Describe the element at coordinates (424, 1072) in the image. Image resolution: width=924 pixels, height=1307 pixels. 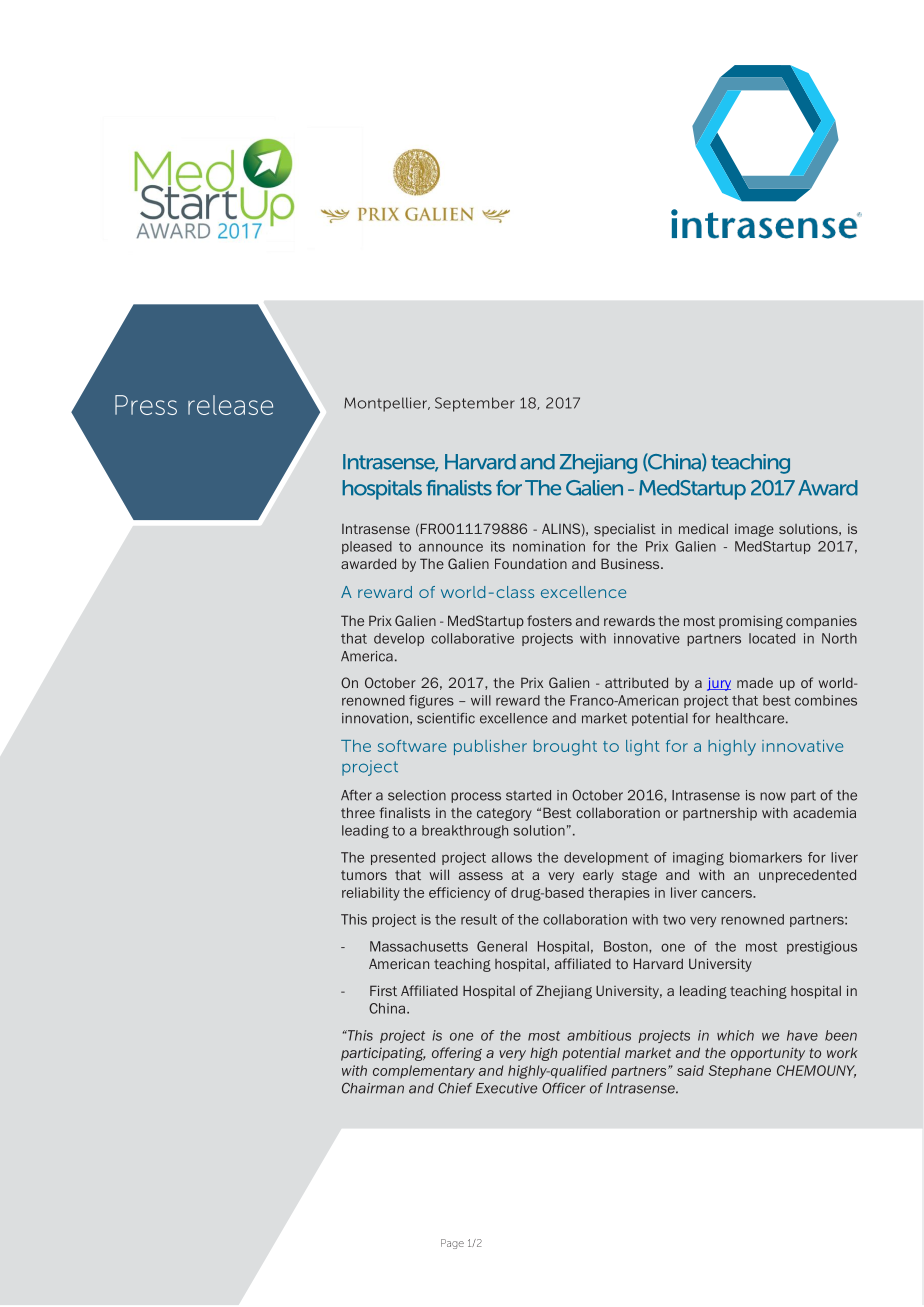
I see `complementary` at that location.
